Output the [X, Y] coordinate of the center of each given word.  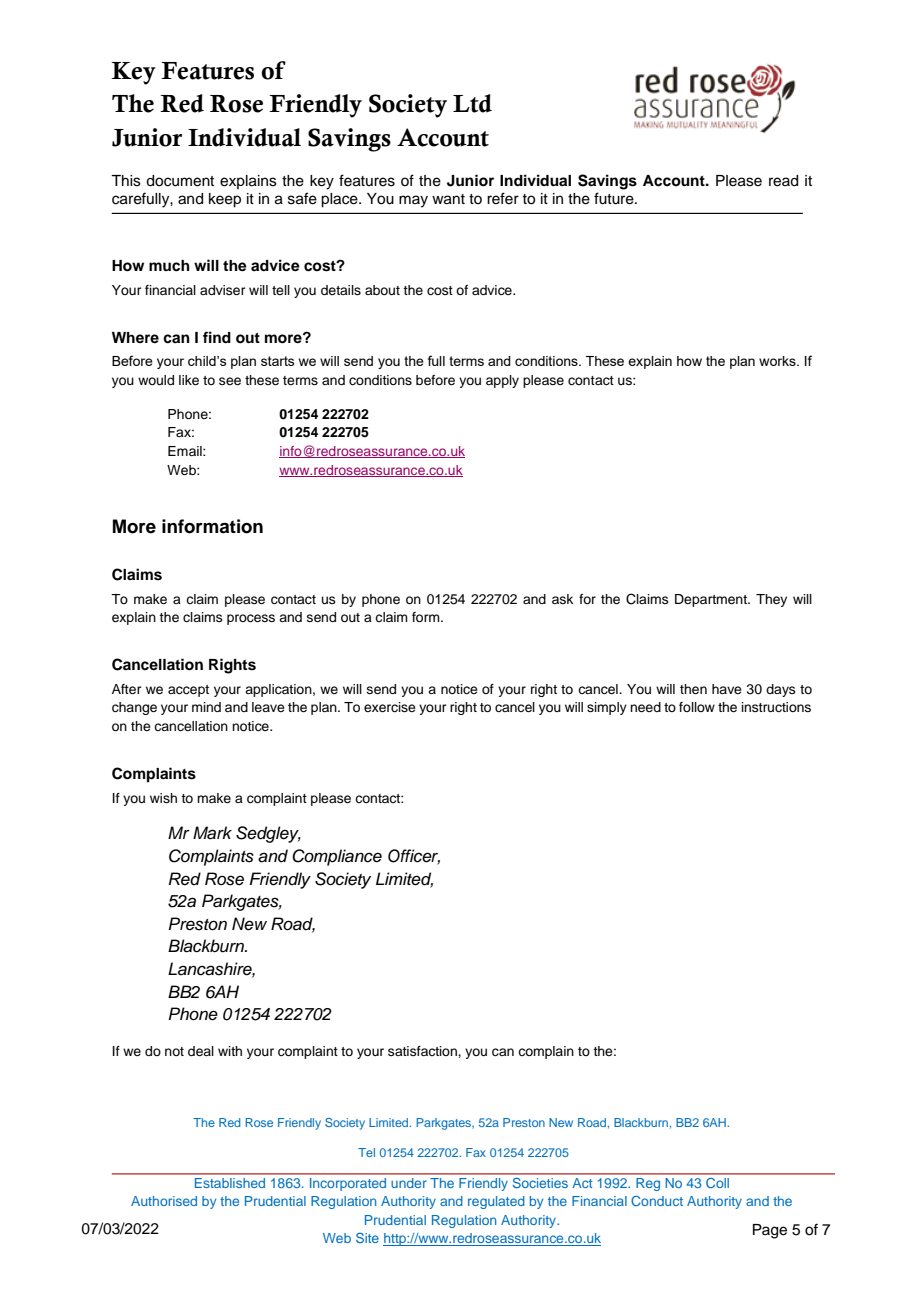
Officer [414, 857]
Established [230, 1183]
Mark [212, 833]
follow [697, 707]
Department [712, 600]
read [783, 181]
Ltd [472, 103]
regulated [496, 1202]
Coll [717, 1183]
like [189, 380]
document [180, 181]
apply [502, 381]
